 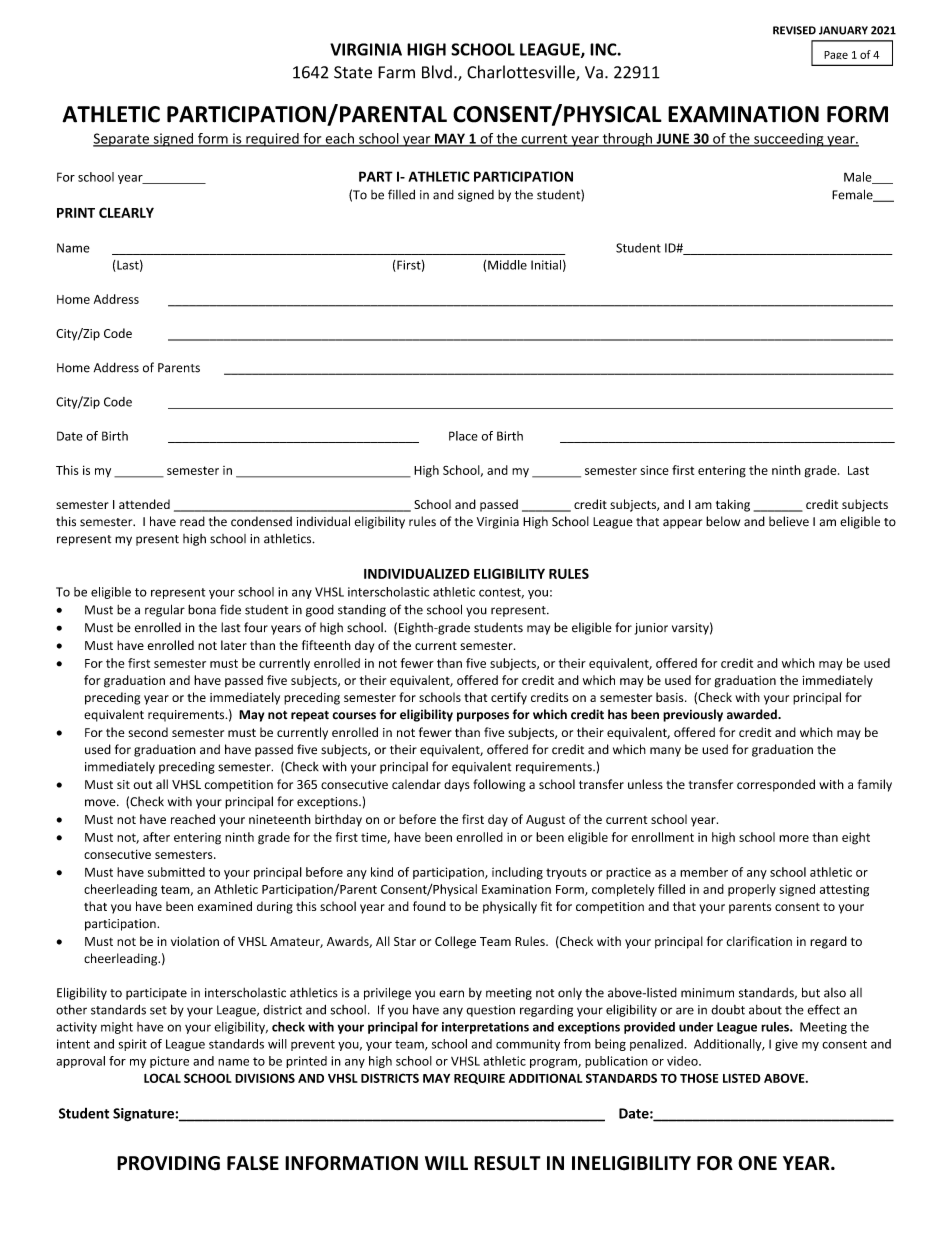 What do you see at coordinates (148, 732) in the screenshot?
I see `second` at bounding box center [148, 732].
